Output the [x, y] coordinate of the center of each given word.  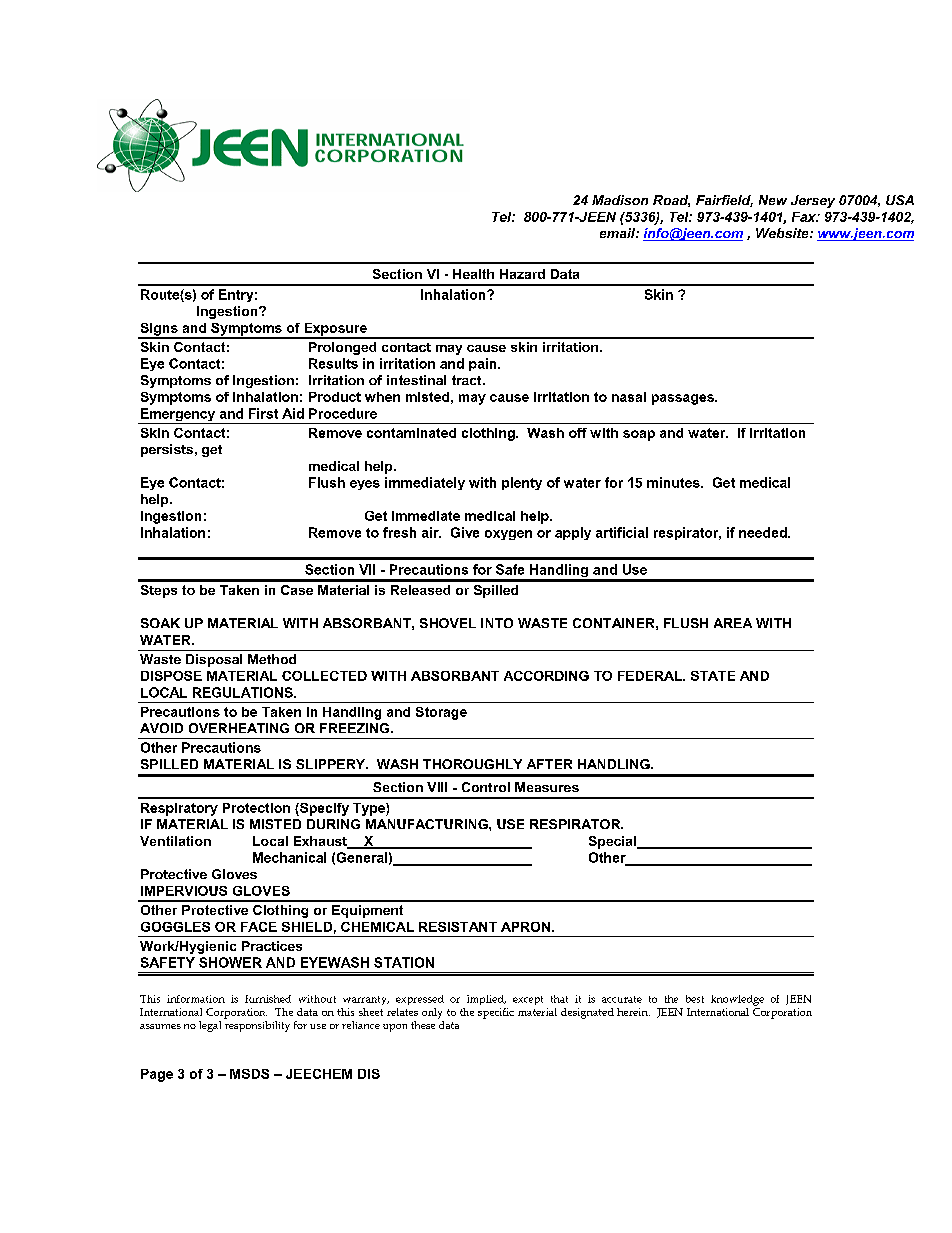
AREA [733, 623]
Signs [159, 330]
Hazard [522, 274]
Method [272, 659]
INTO [497, 623]
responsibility [257, 1026]
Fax [805, 217]
